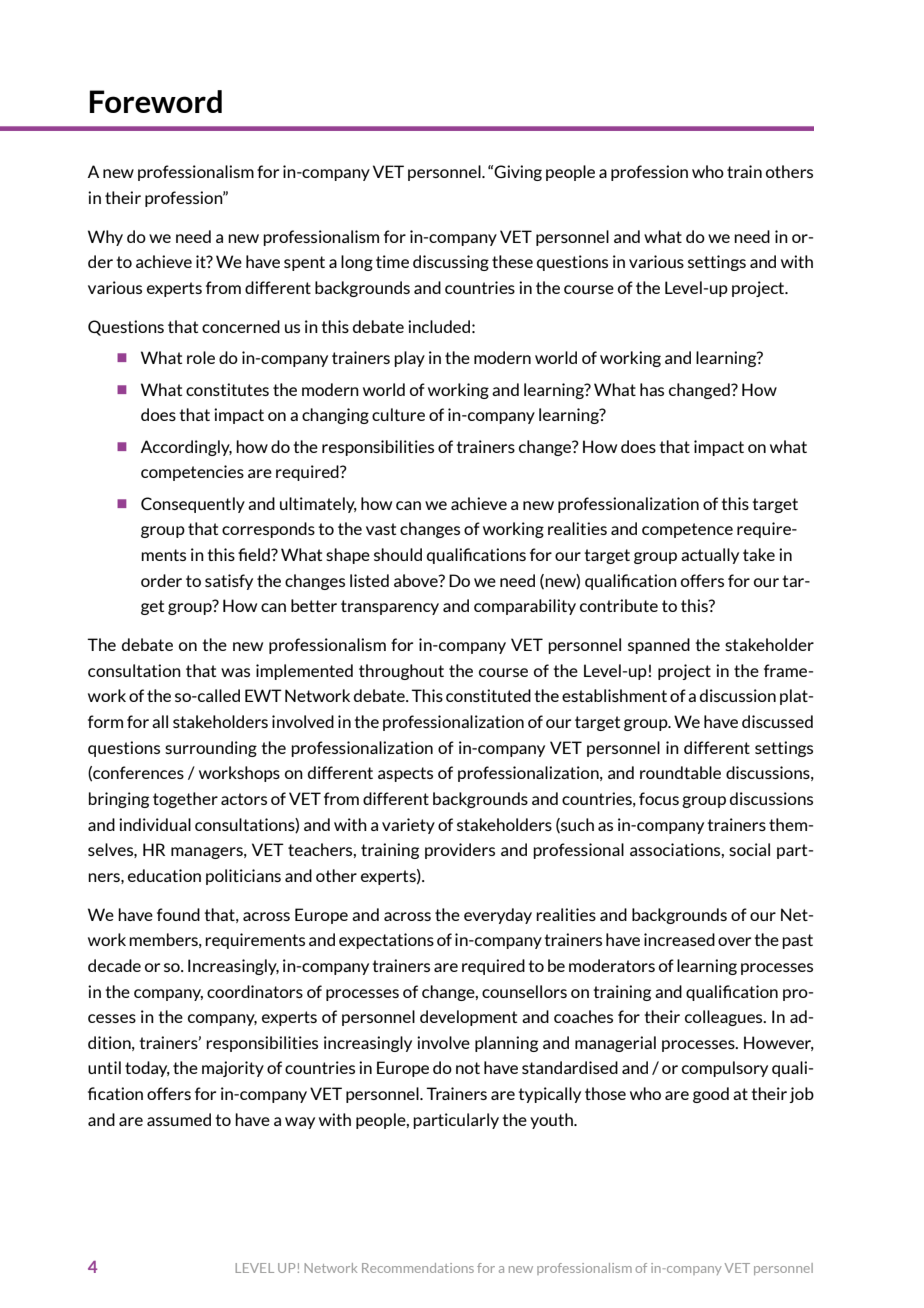  Describe the element at coordinates (235, 672) in the screenshot. I see `was` at that location.
